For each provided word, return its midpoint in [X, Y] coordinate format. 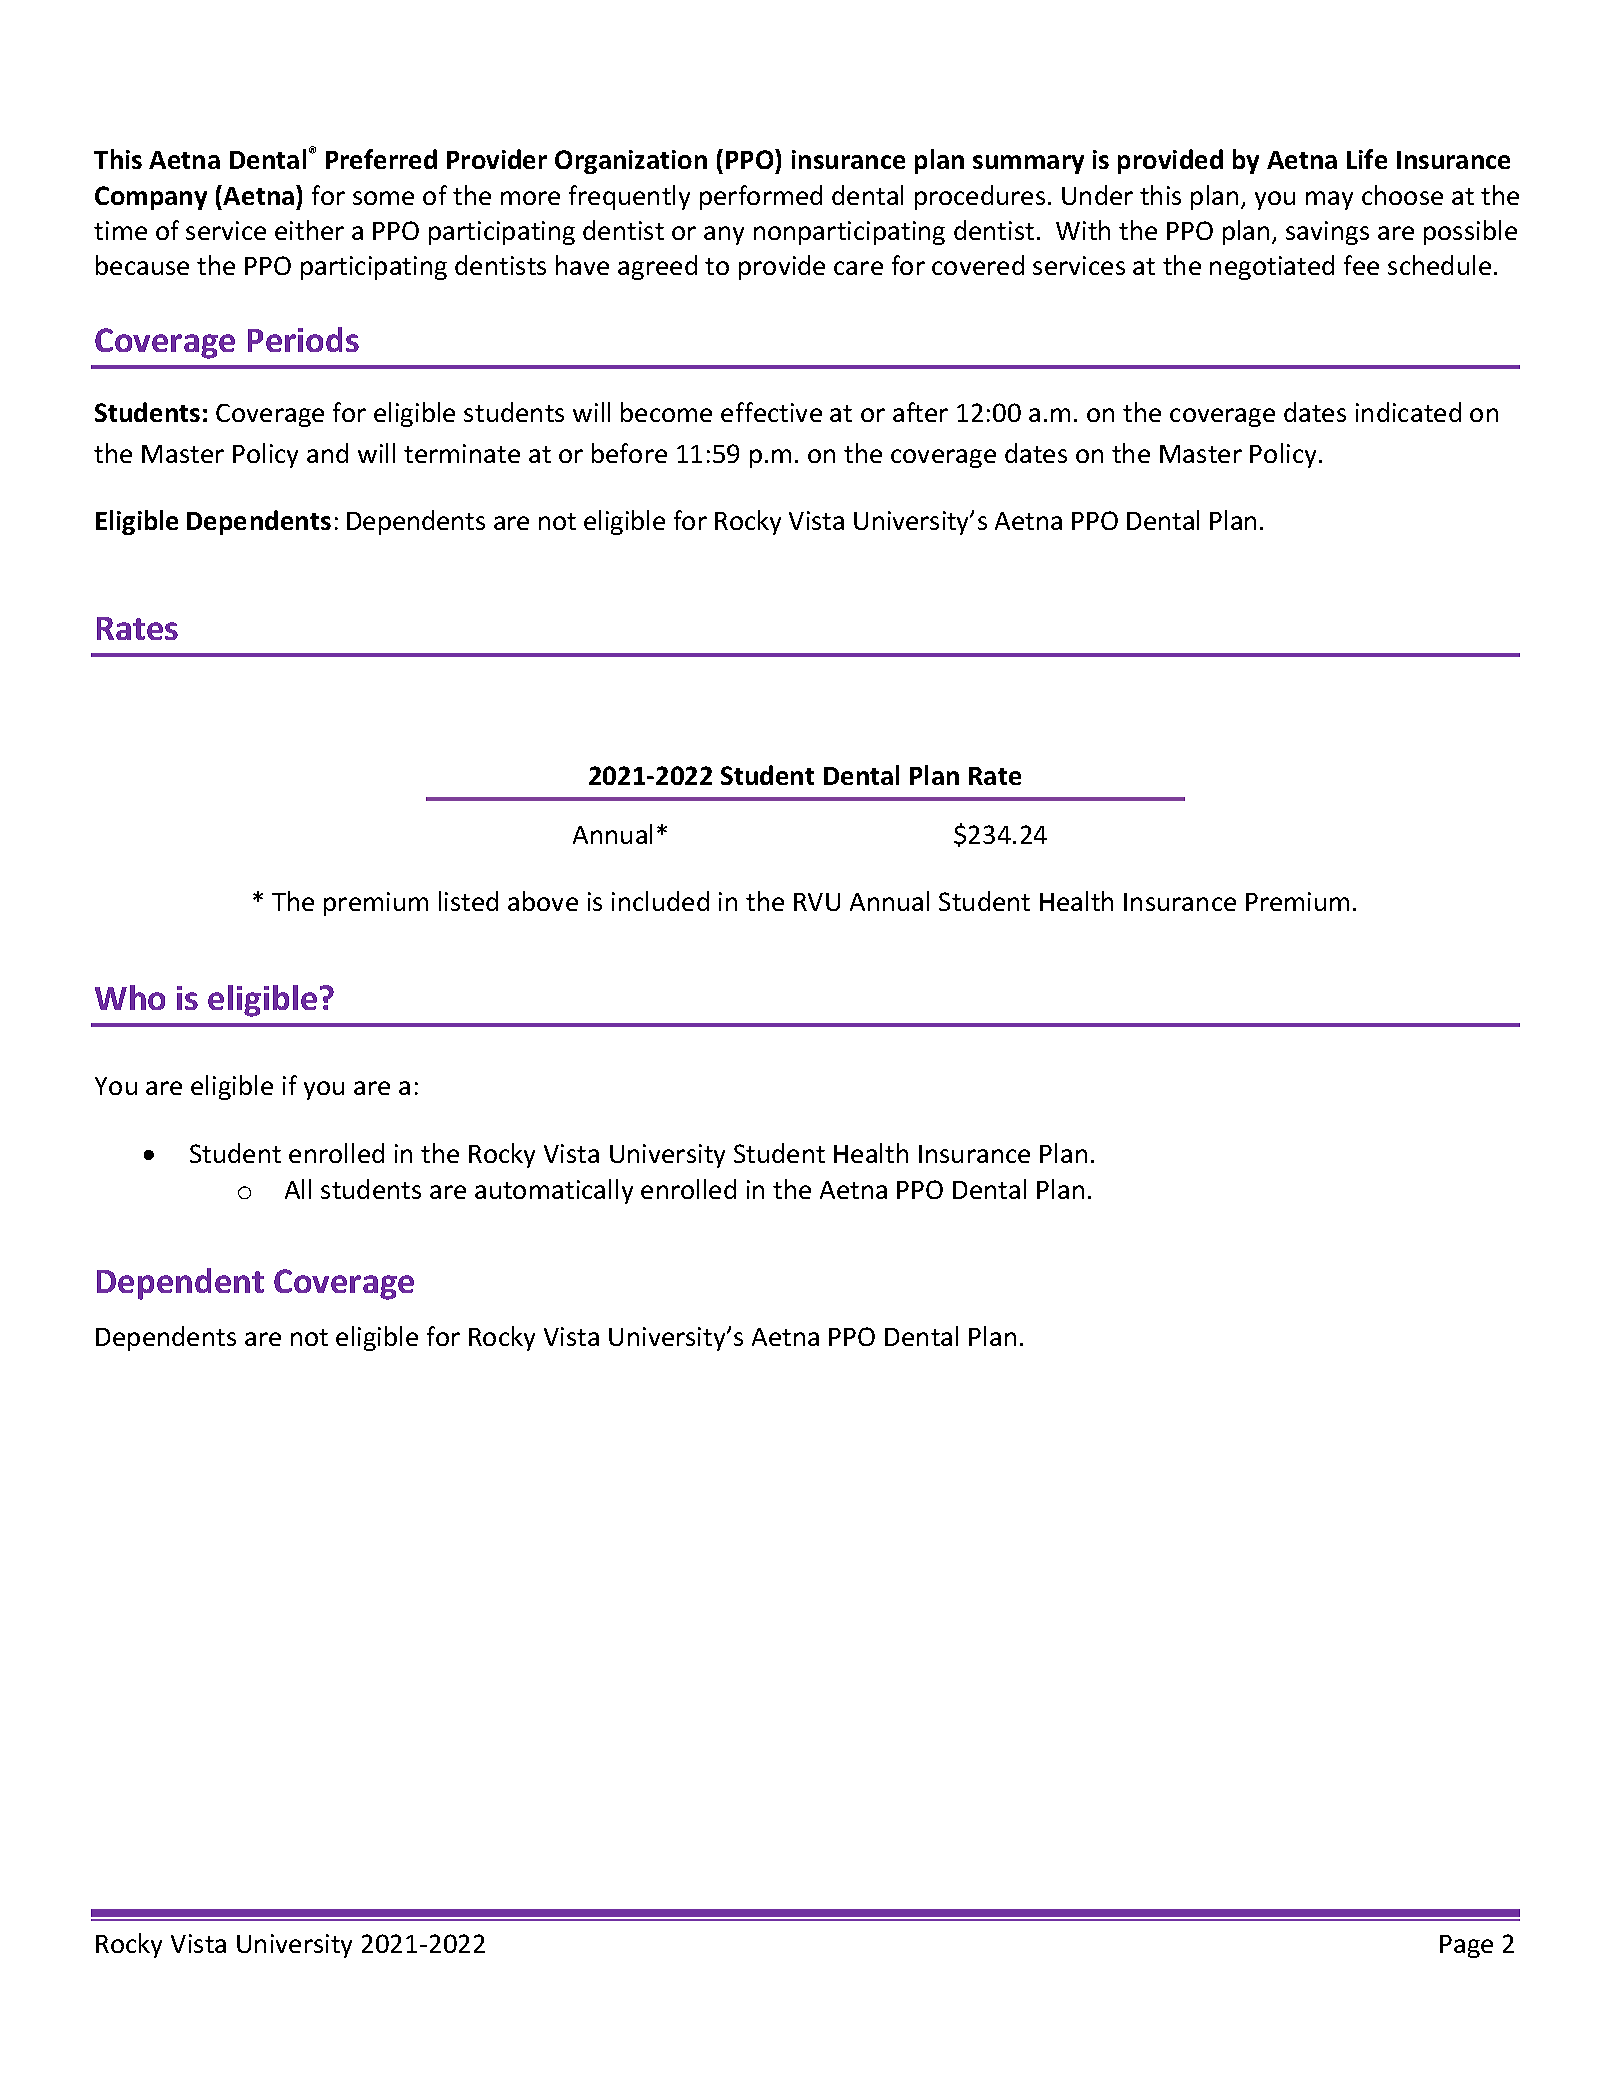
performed [761, 197]
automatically [554, 1191]
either [309, 230]
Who [130, 997]
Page [1466, 1946]
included [660, 901]
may [1329, 200]
